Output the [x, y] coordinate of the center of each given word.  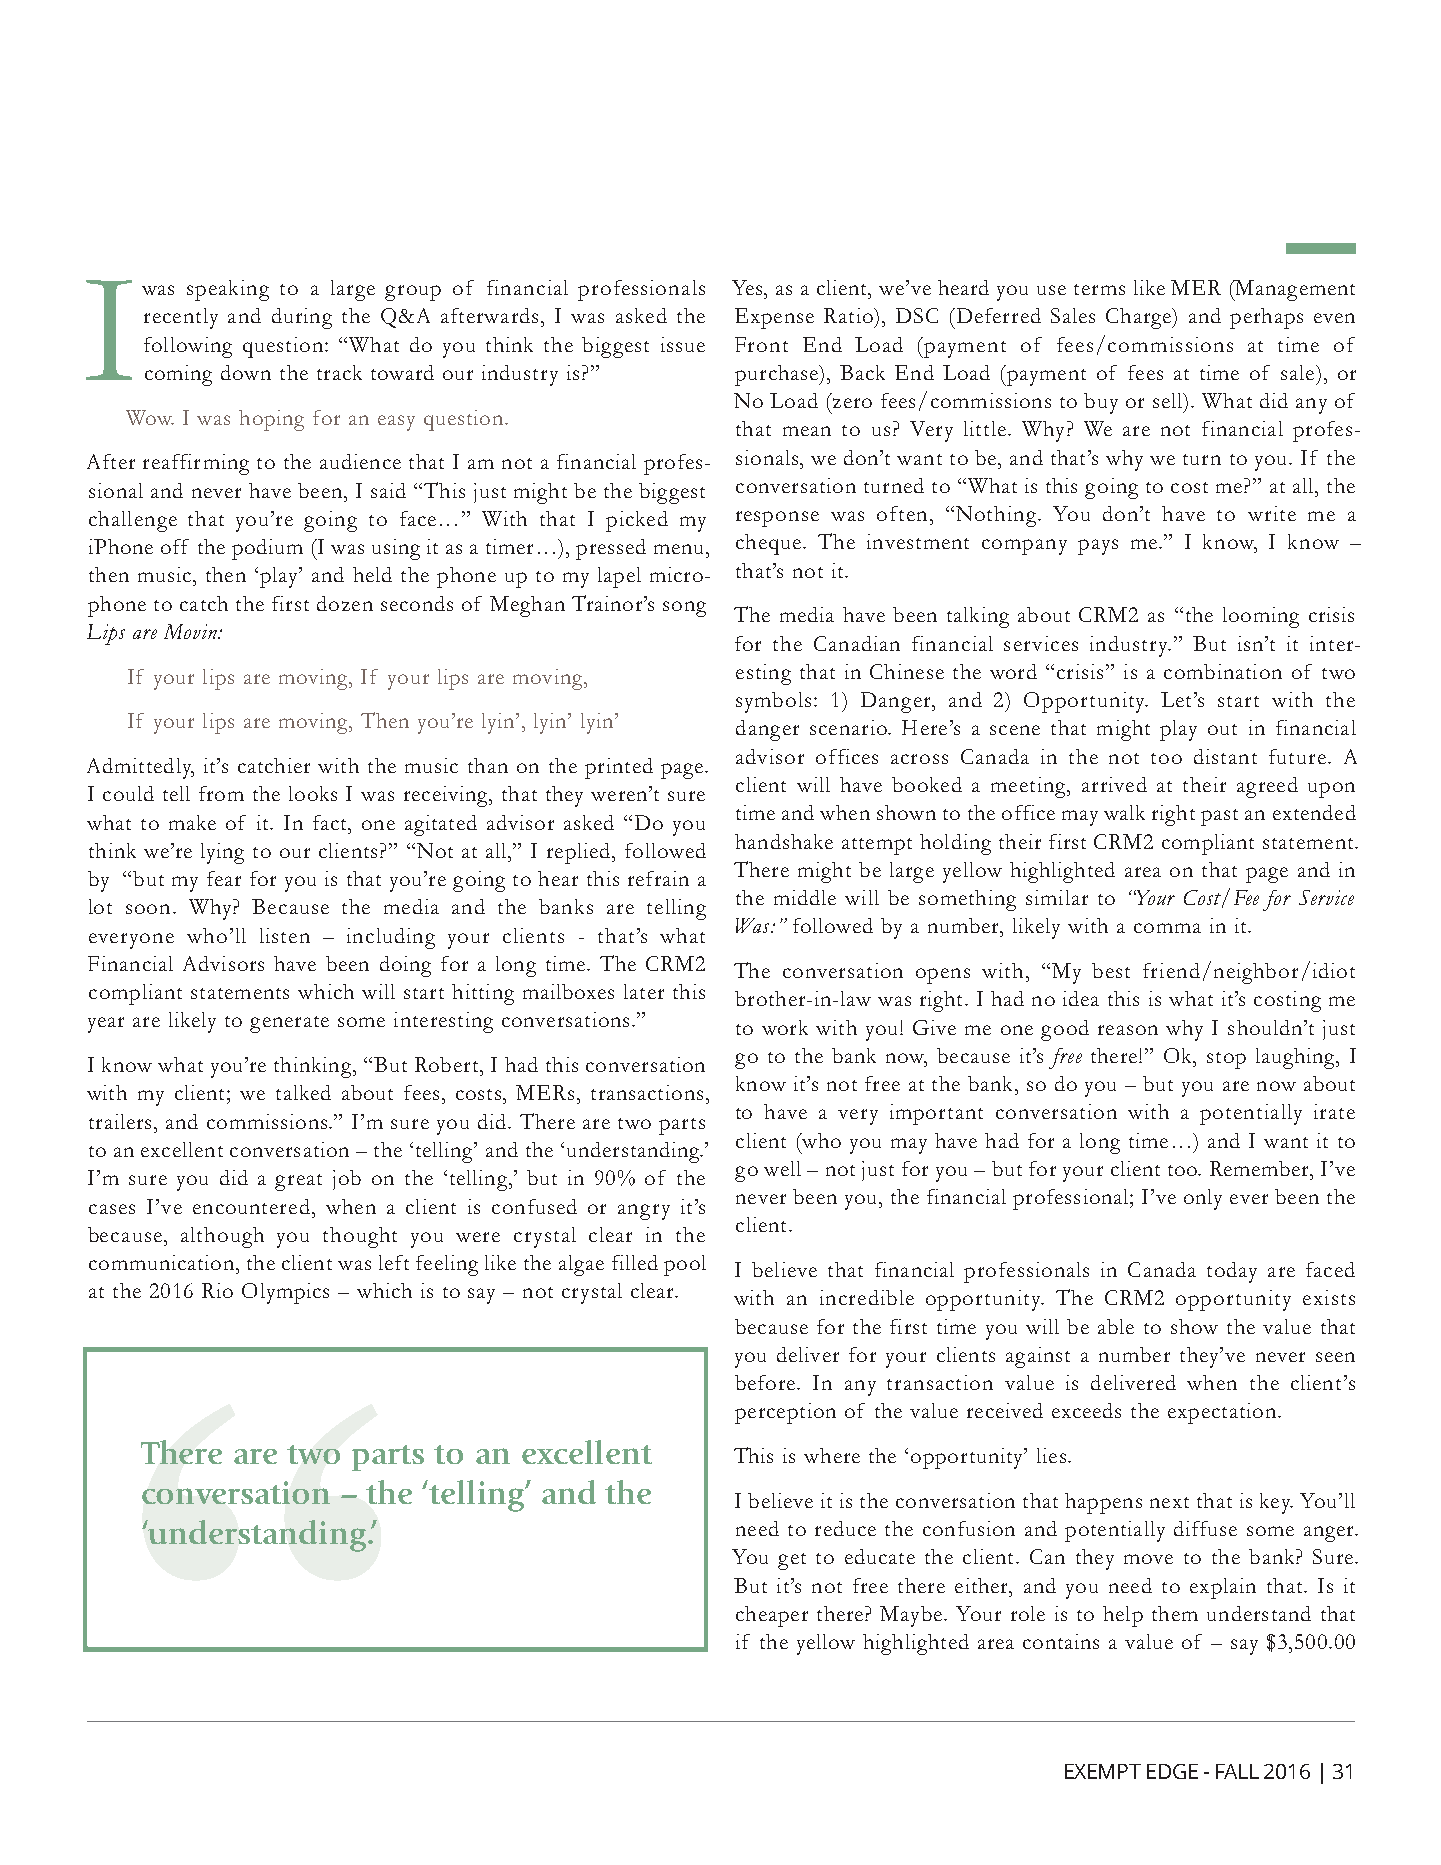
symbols [775, 702]
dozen [345, 603]
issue [683, 344]
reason [1128, 1030]
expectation [1222, 1413]
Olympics [285, 1293]
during [302, 318]
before [767, 1382]
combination [1223, 671]
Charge [1140, 318]
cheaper [772, 1616]
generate [289, 1024]
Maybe [911, 1616]
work [785, 1027]
